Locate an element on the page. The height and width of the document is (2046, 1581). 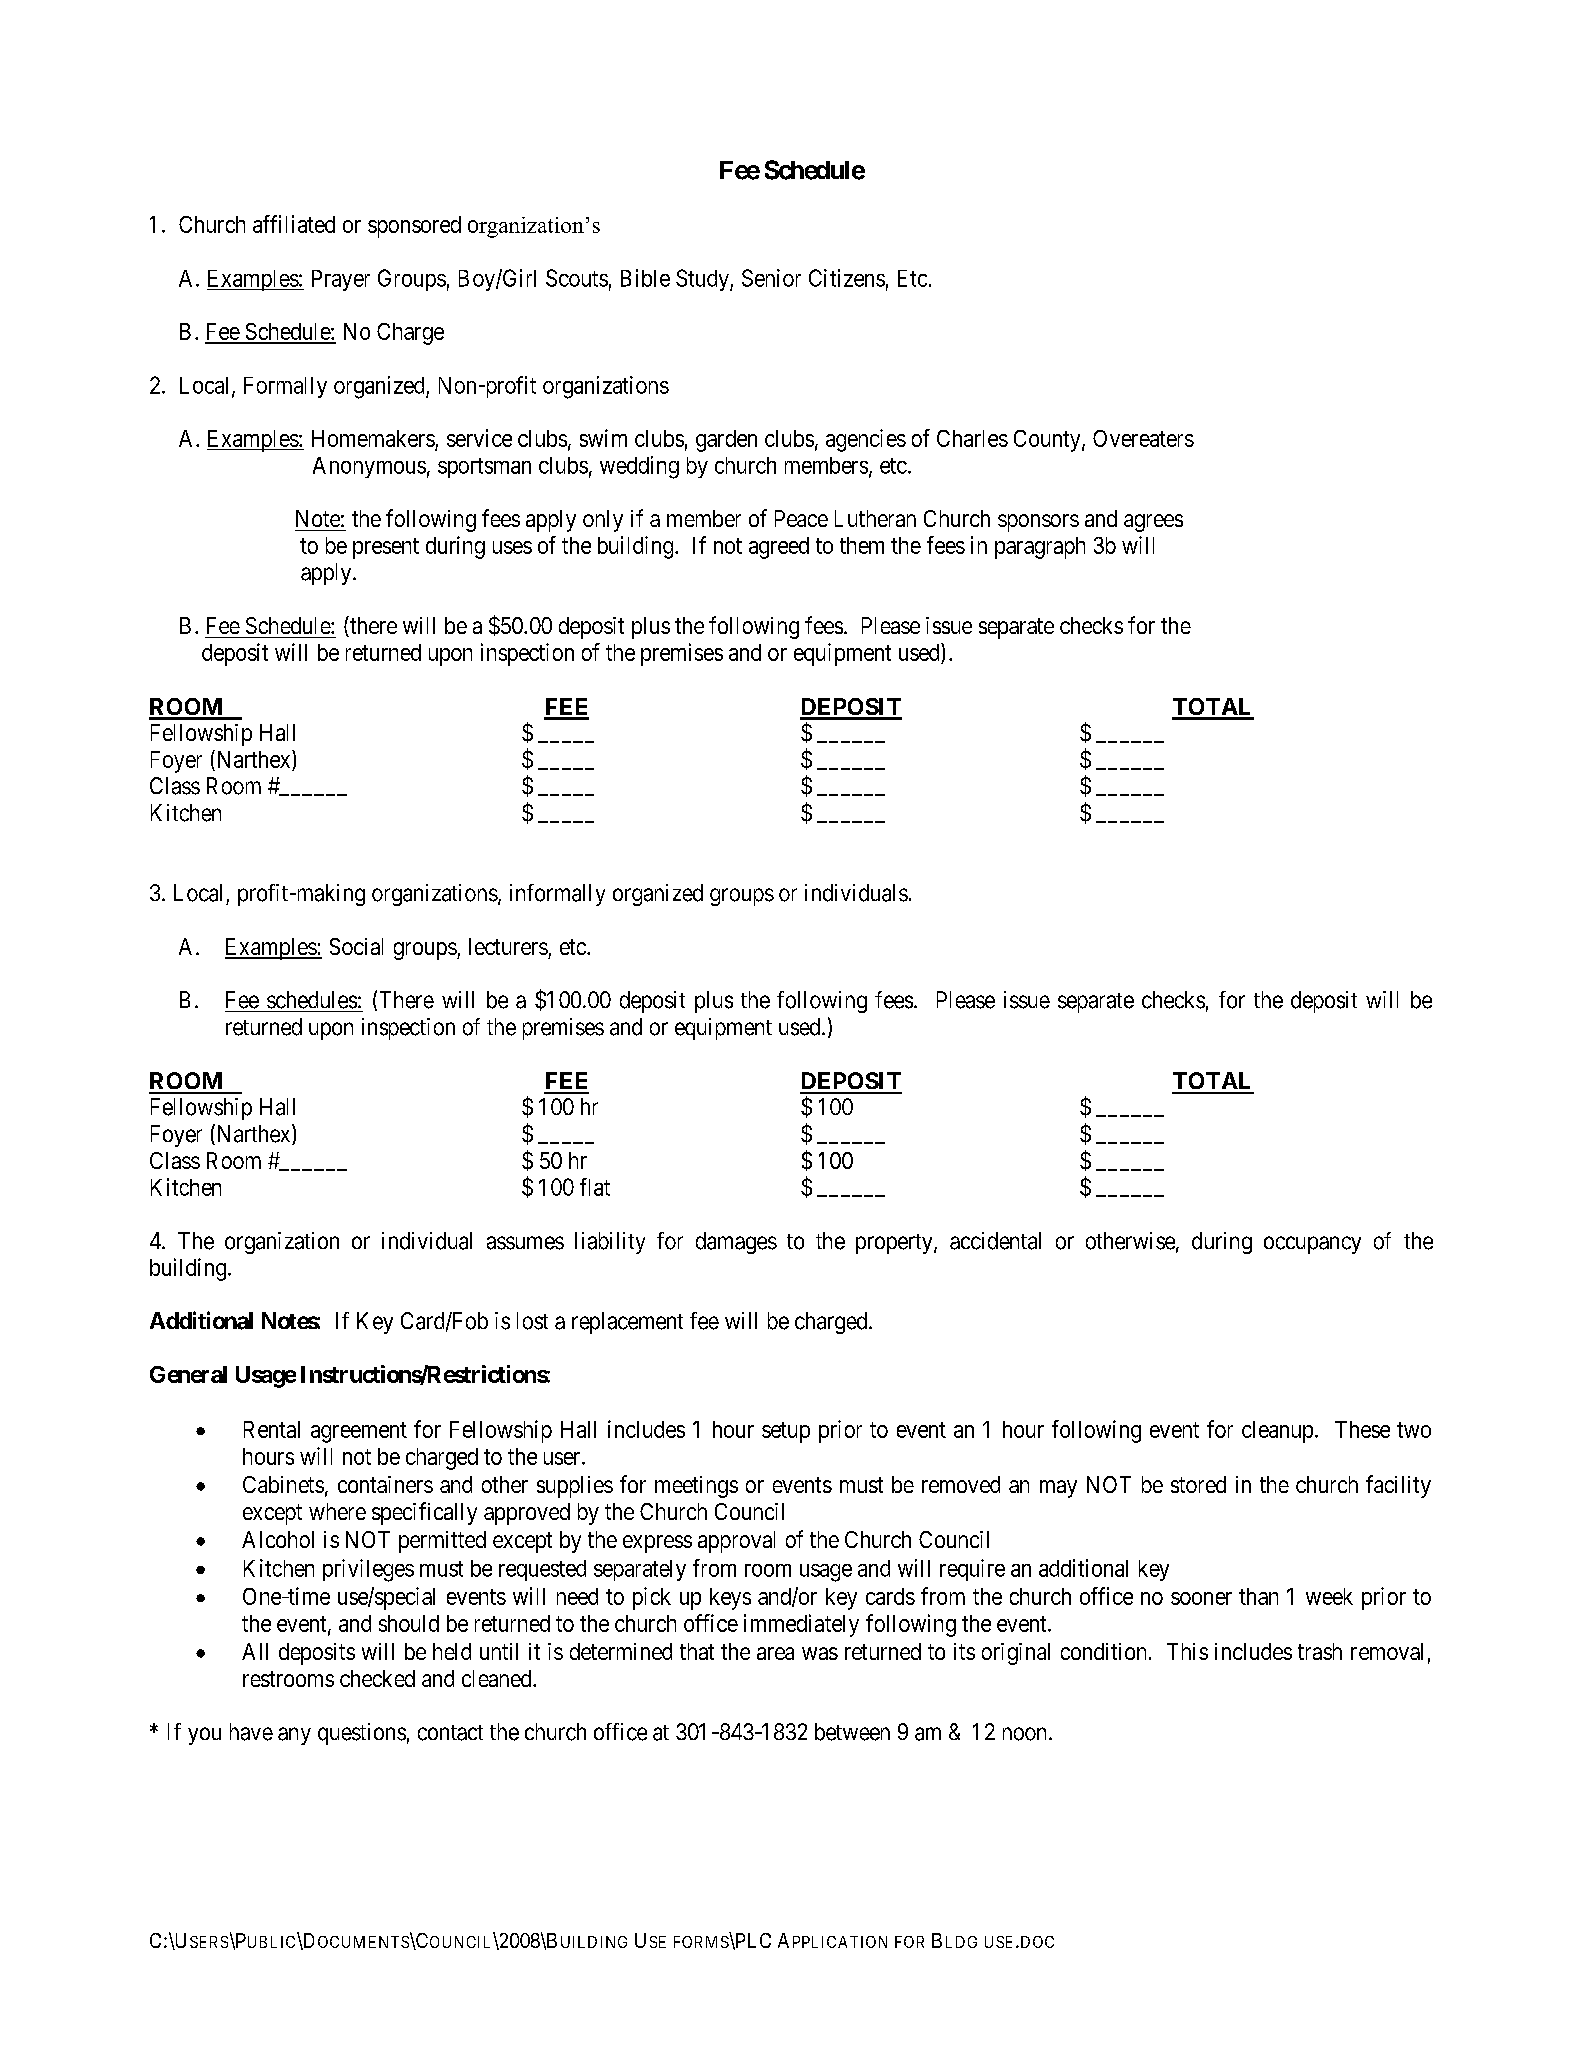
was is located at coordinates (820, 1653).
